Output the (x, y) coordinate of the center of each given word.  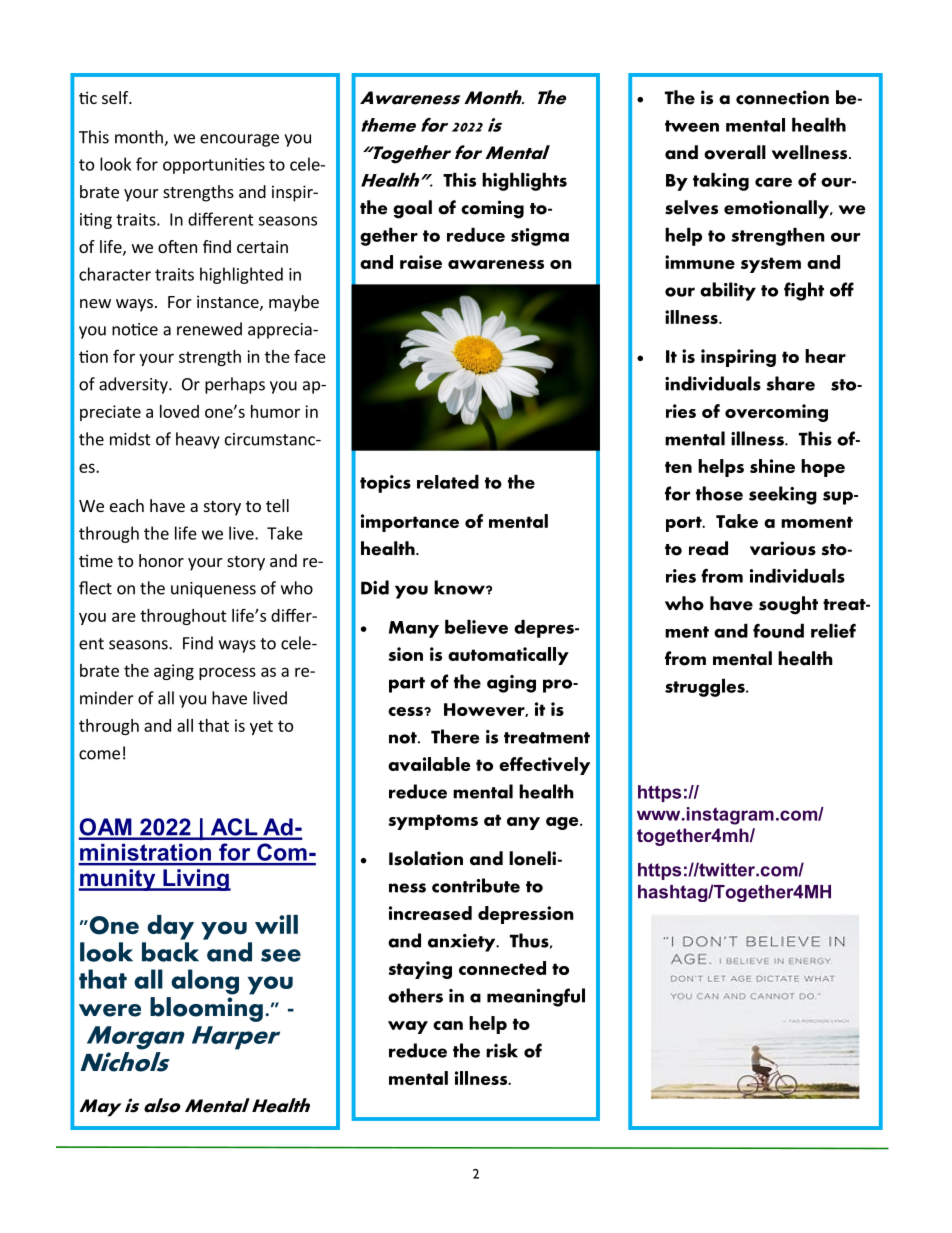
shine (772, 466)
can (448, 1025)
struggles (706, 687)
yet (261, 727)
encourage (239, 140)
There (455, 736)
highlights (524, 181)
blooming (206, 1009)
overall (735, 152)
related (448, 481)
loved (179, 411)
